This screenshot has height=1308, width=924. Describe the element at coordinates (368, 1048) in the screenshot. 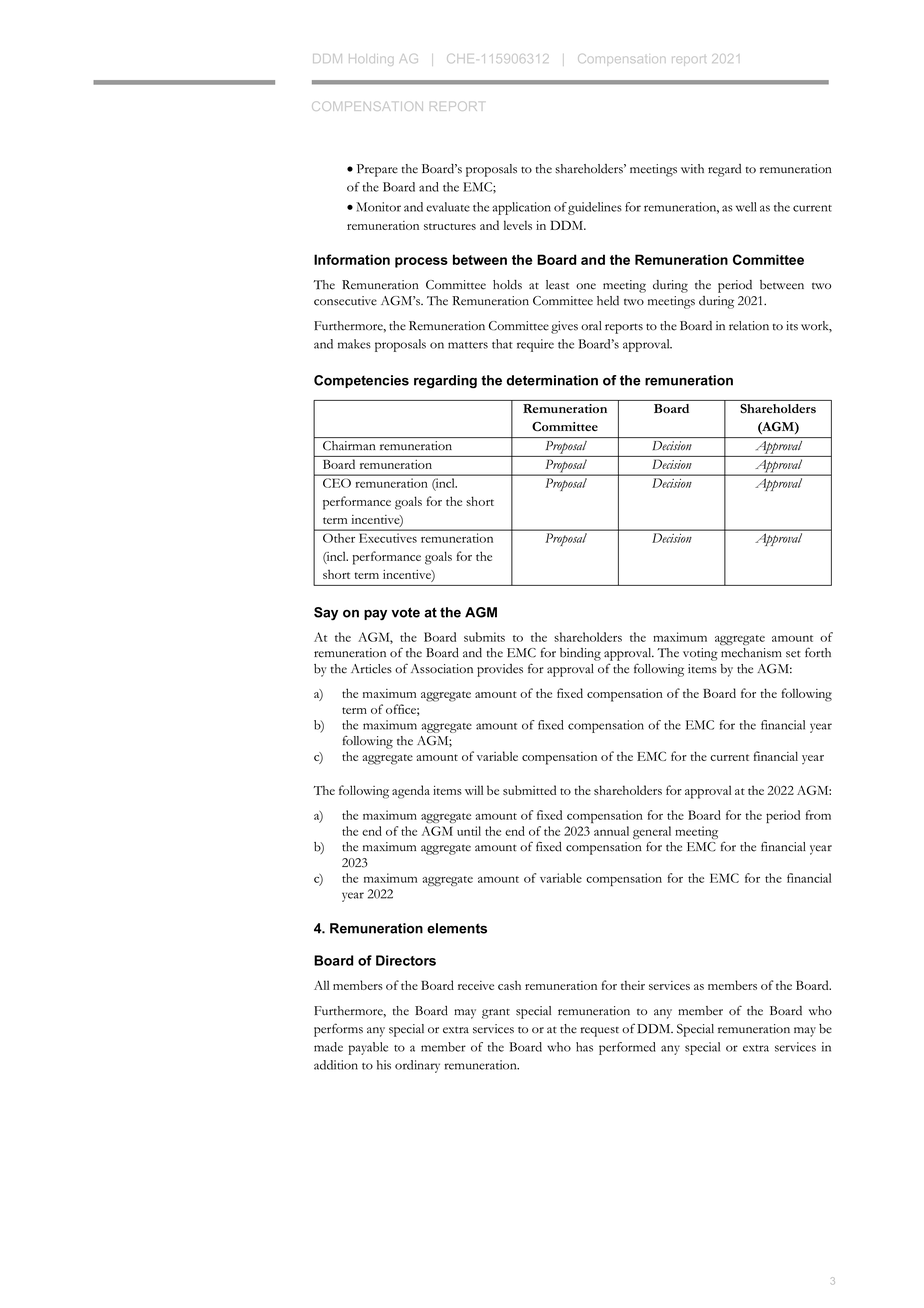

I see `payable` at that location.
